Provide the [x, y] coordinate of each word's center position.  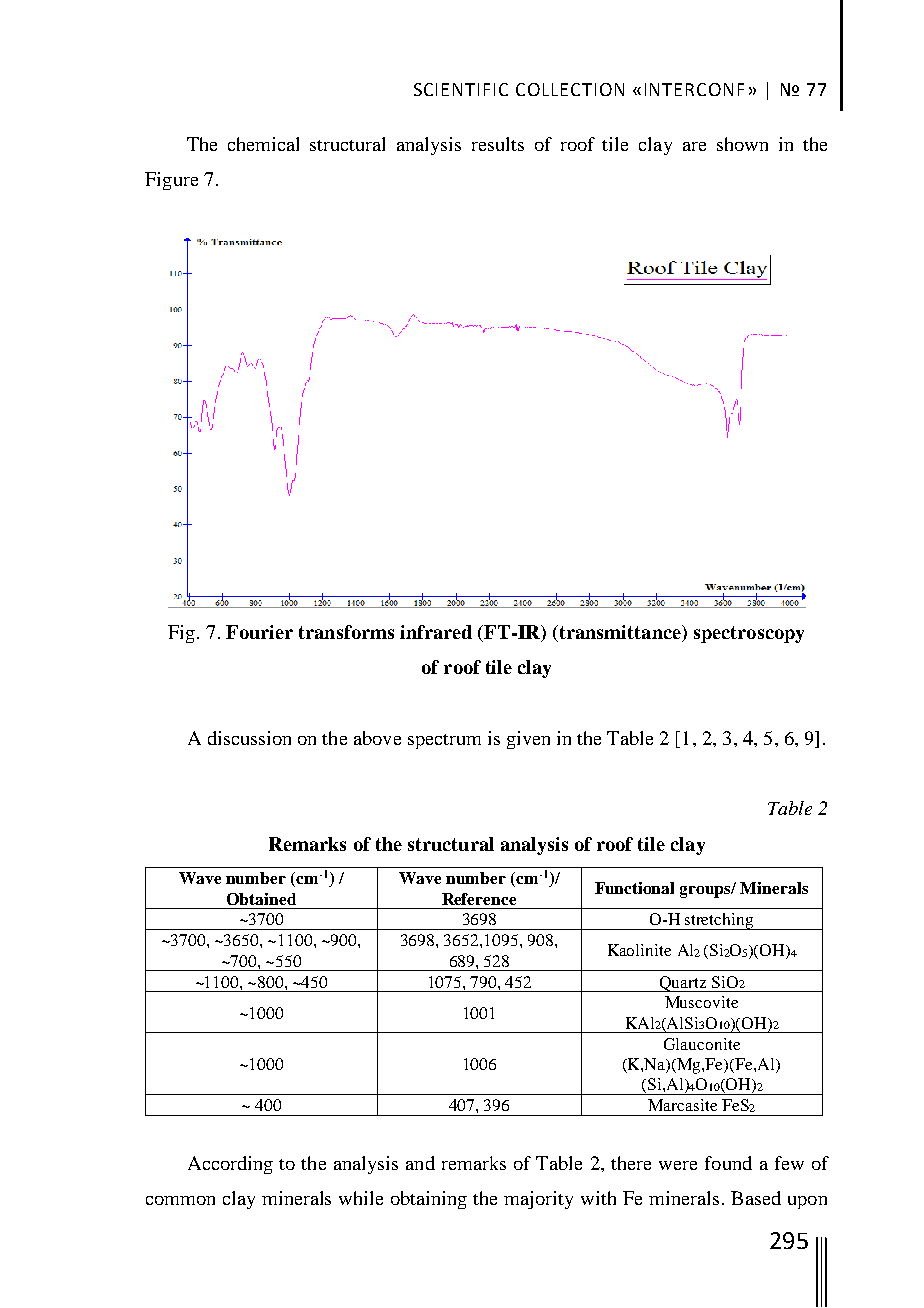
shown [742, 144]
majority [538, 1200]
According [230, 1165]
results [498, 144]
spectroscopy [749, 634]
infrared [436, 632]
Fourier [259, 632]
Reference [479, 899]
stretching [719, 921]
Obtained [261, 899]
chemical [263, 144]
